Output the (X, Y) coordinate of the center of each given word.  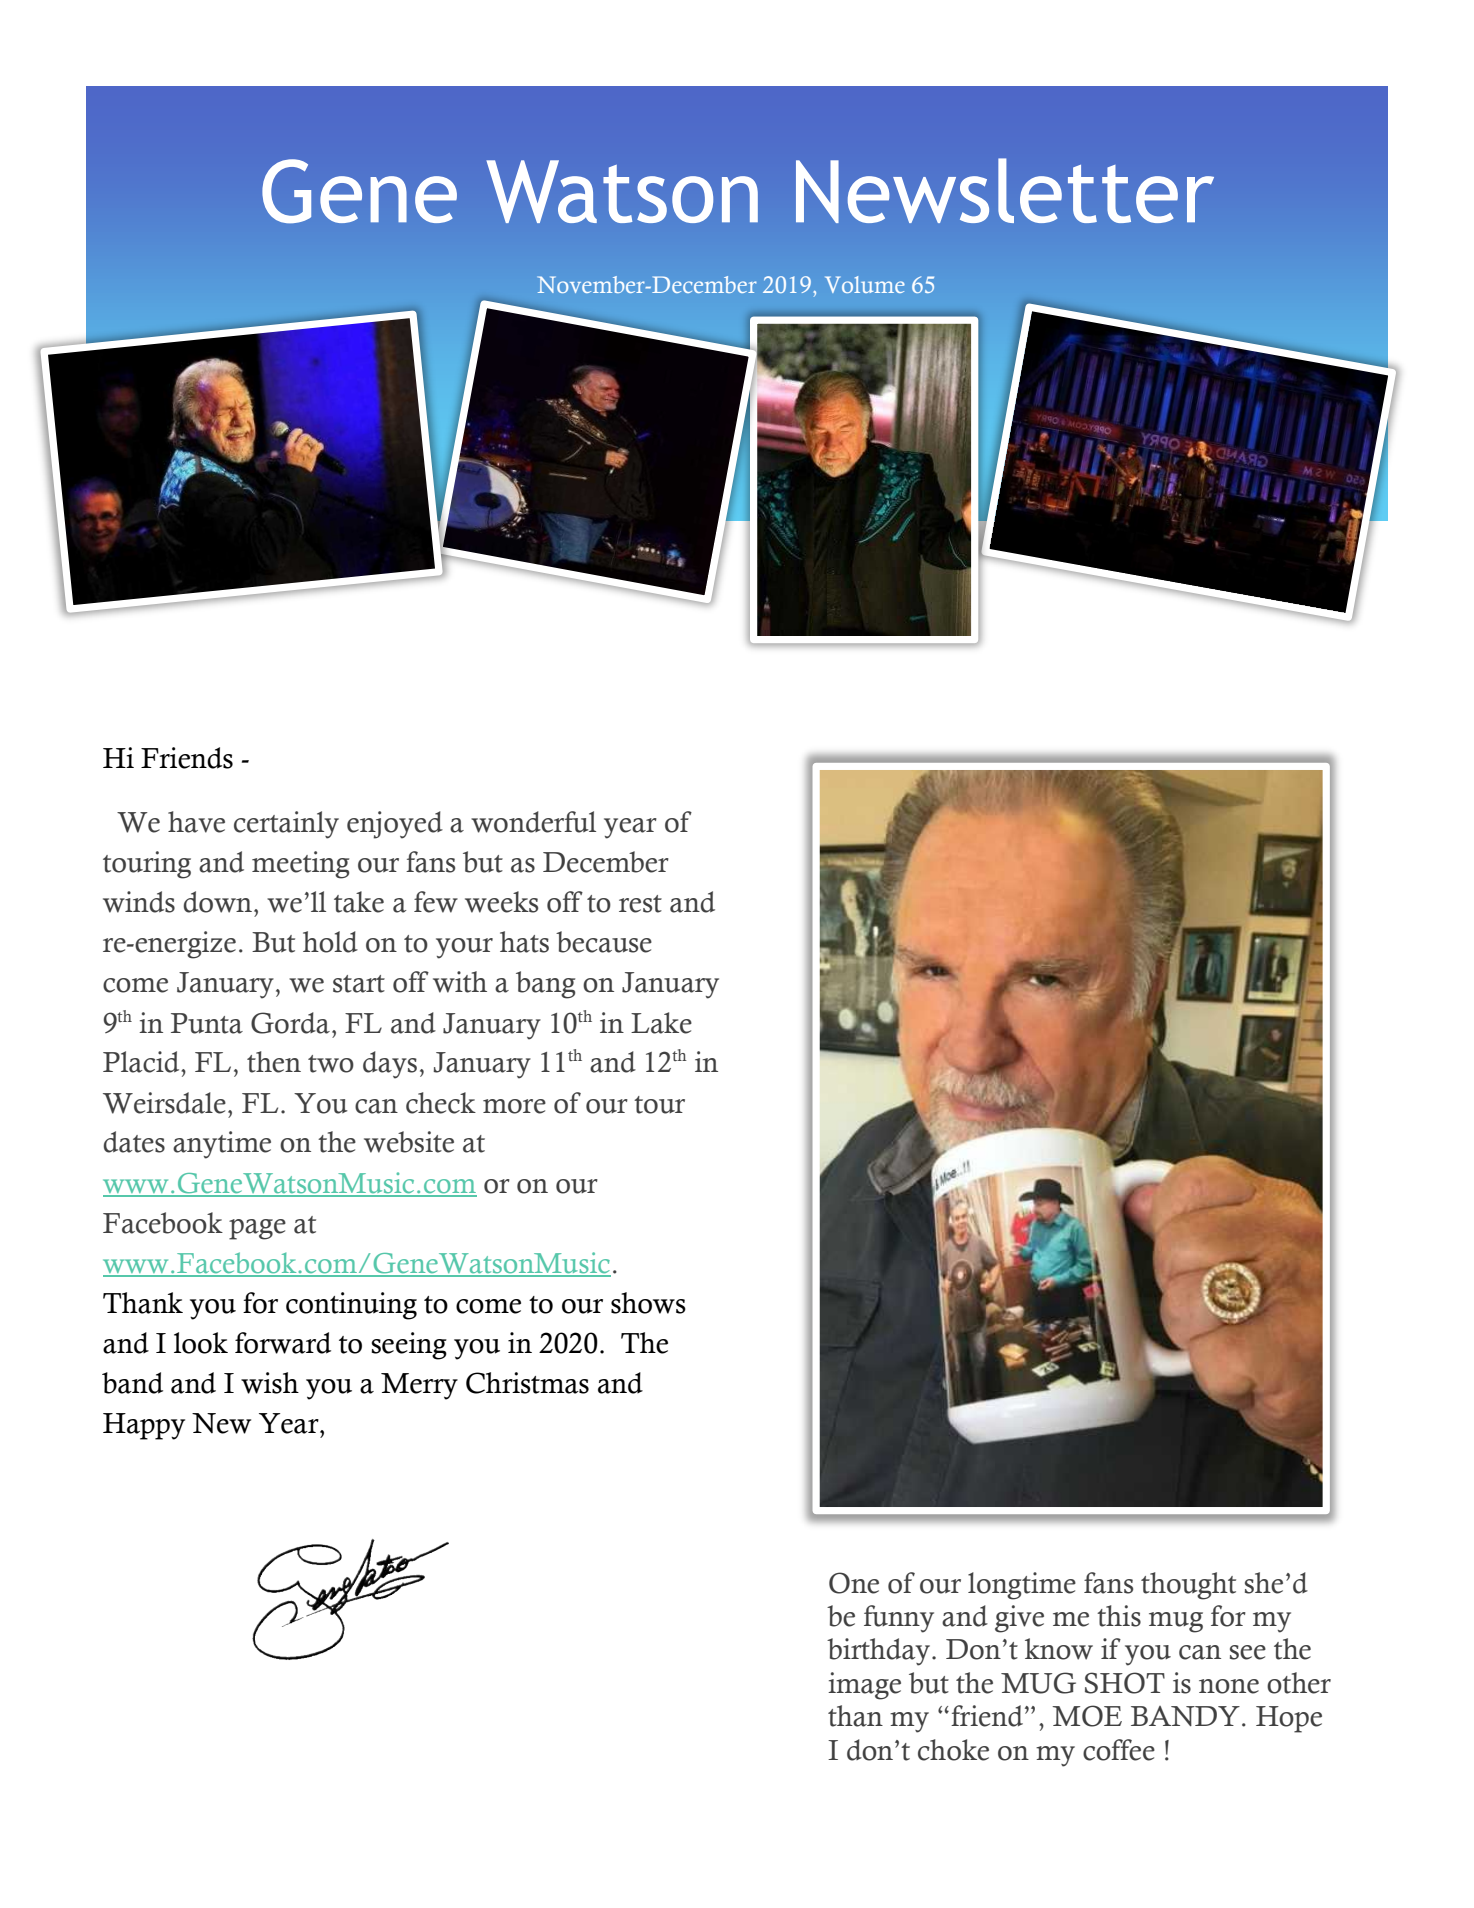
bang (545, 985)
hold (330, 942)
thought (1188, 1586)
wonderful (533, 822)
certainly (286, 825)
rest (640, 904)
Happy (144, 1426)
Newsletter (1005, 190)
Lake (661, 1023)
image (864, 1686)
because (604, 942)
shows (648, 1303)
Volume (865, 284)
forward (283, 1343)
